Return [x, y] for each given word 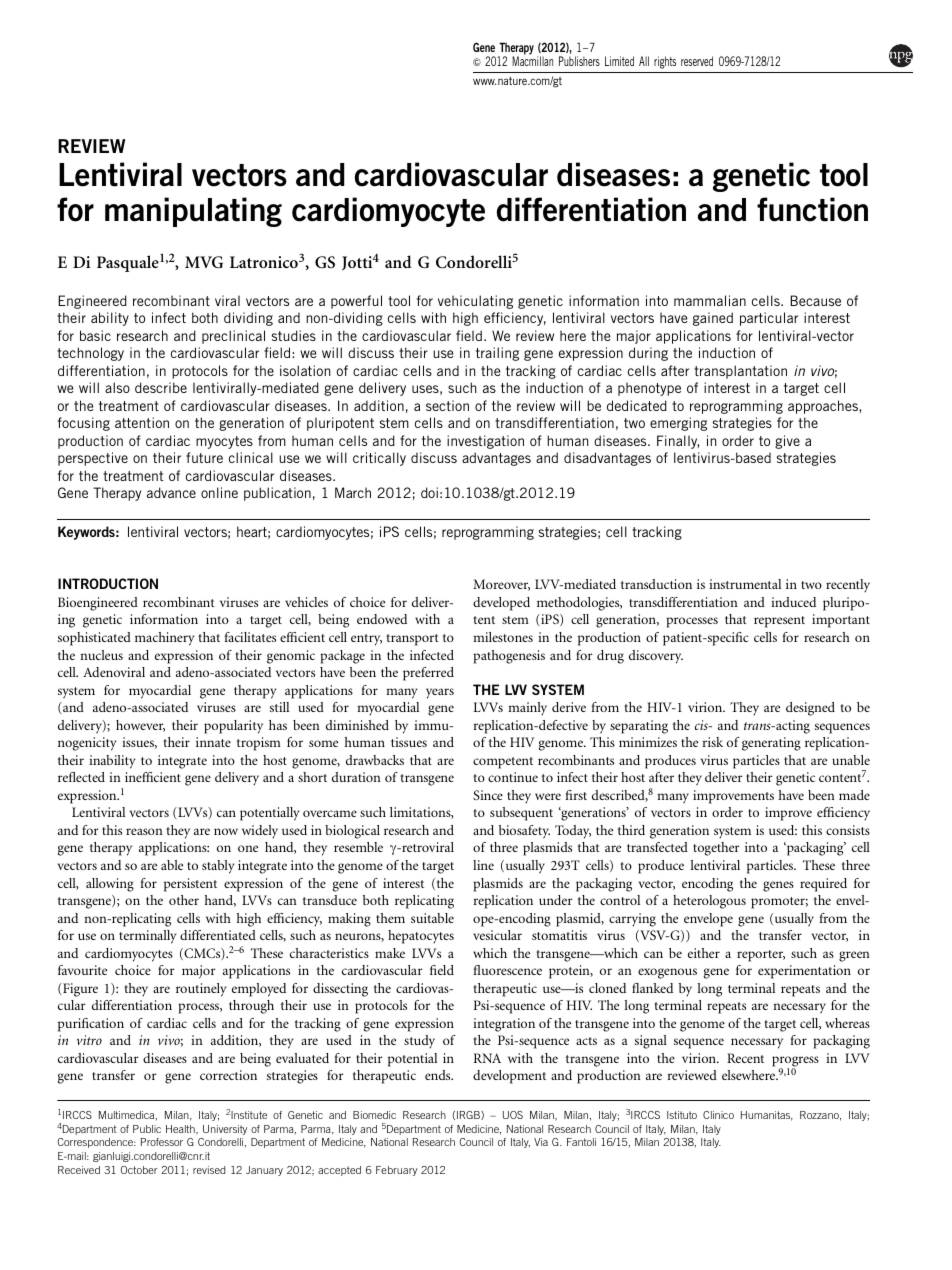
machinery [164, 639]
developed [501, 604]
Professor [162, 1142]
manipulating [193, 212]
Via [541, 1142]
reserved [697, 61]
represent [779, 622]
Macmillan [532, 61]
